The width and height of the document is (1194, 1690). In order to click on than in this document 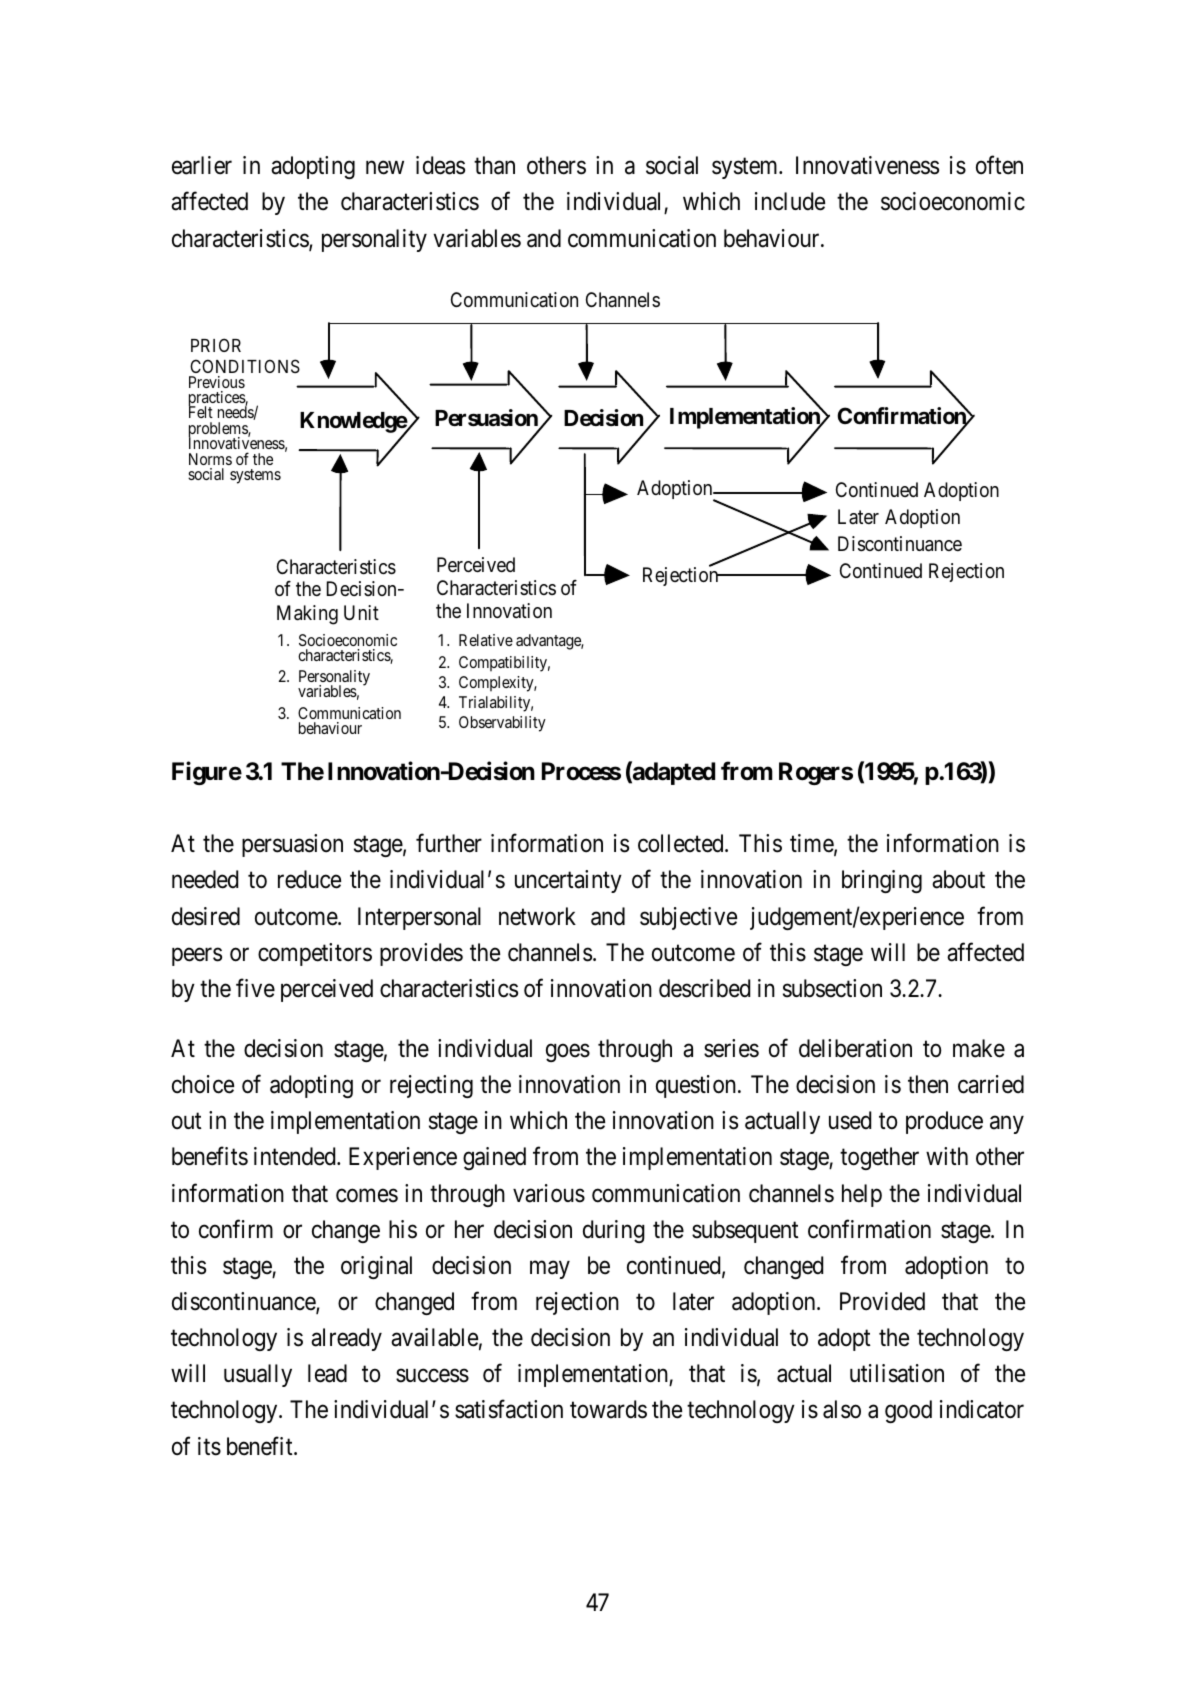, I will do `click(494, 165)`.
